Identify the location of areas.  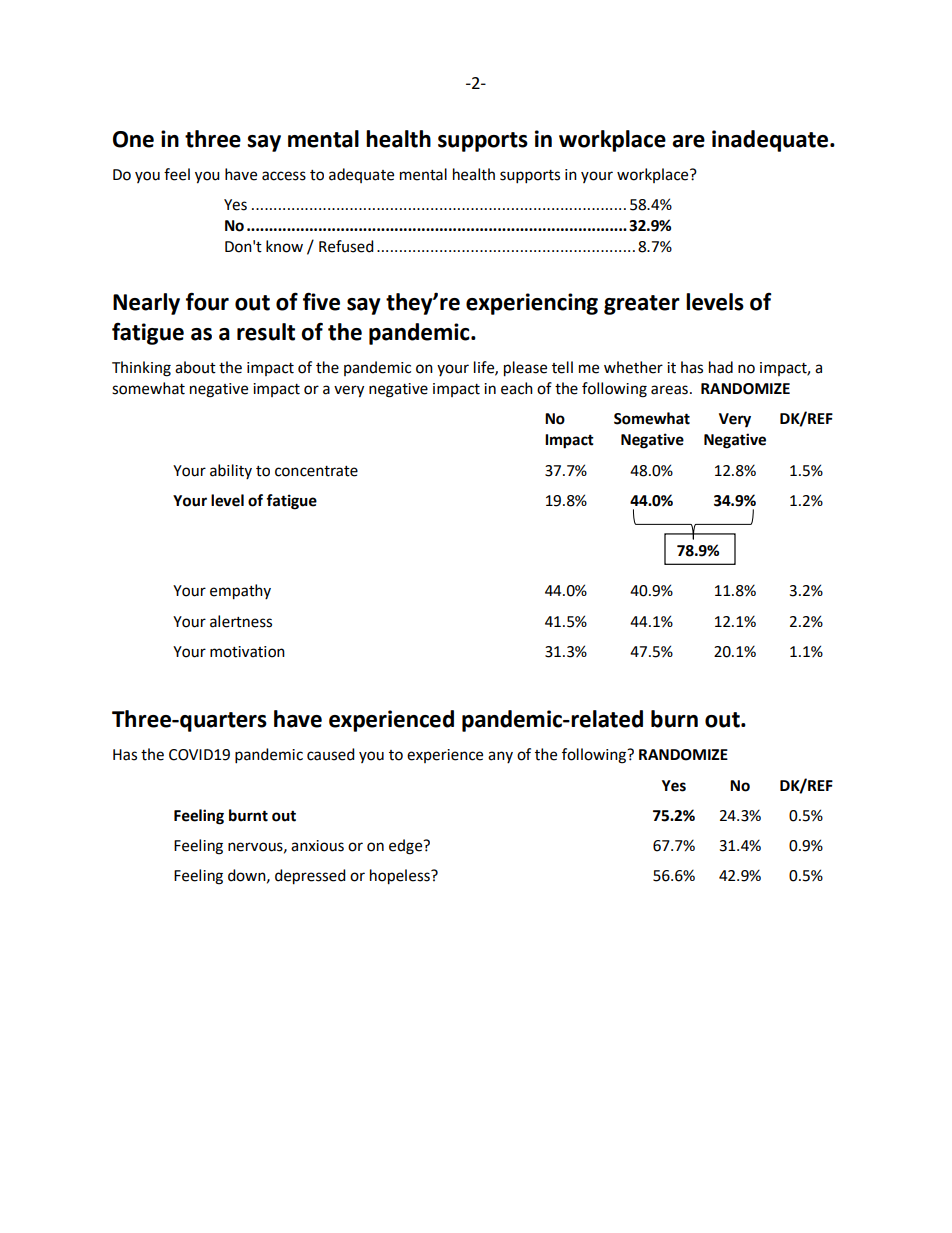
(669, 390).
